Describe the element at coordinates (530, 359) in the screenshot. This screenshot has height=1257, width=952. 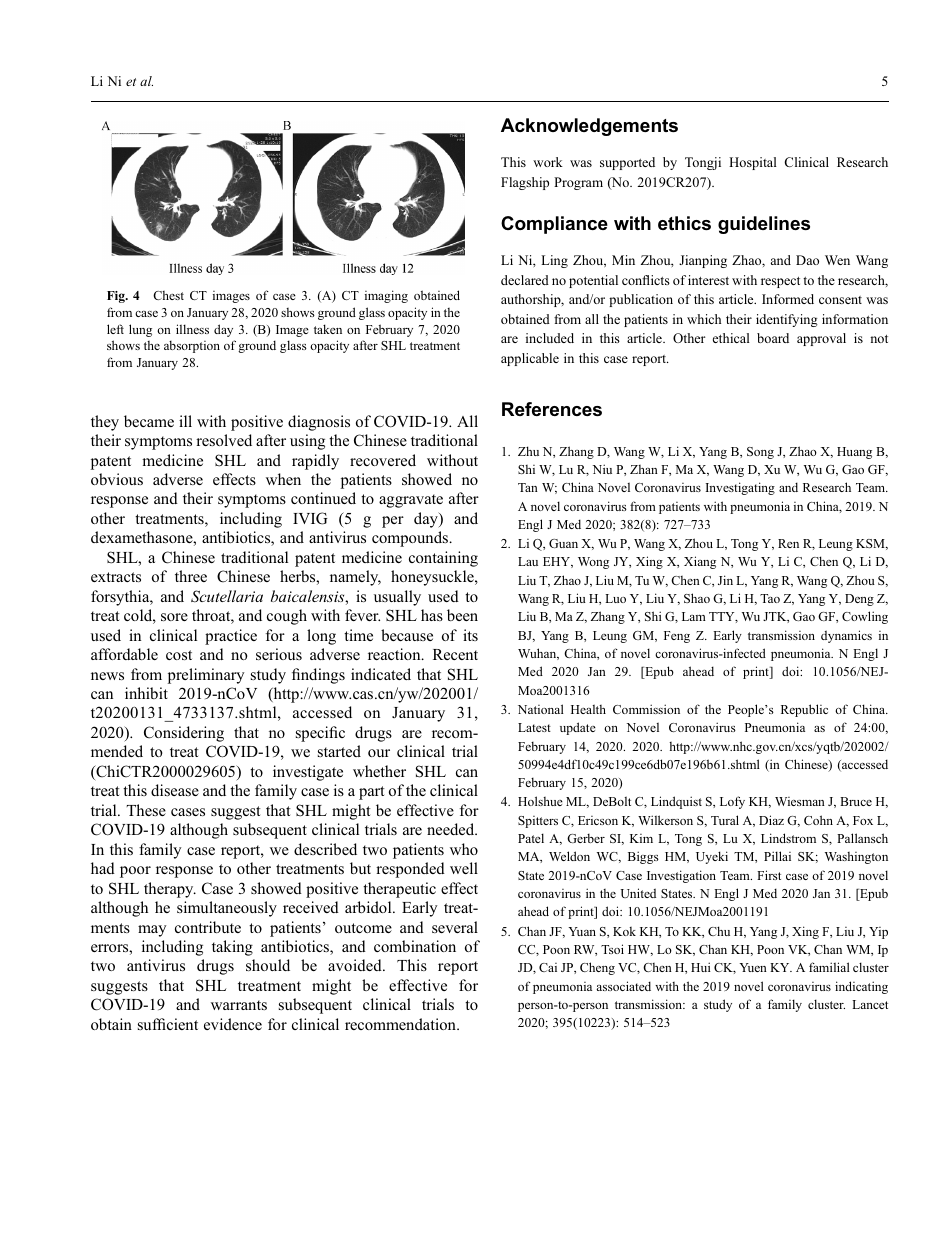
I see `applicable` at that location.
